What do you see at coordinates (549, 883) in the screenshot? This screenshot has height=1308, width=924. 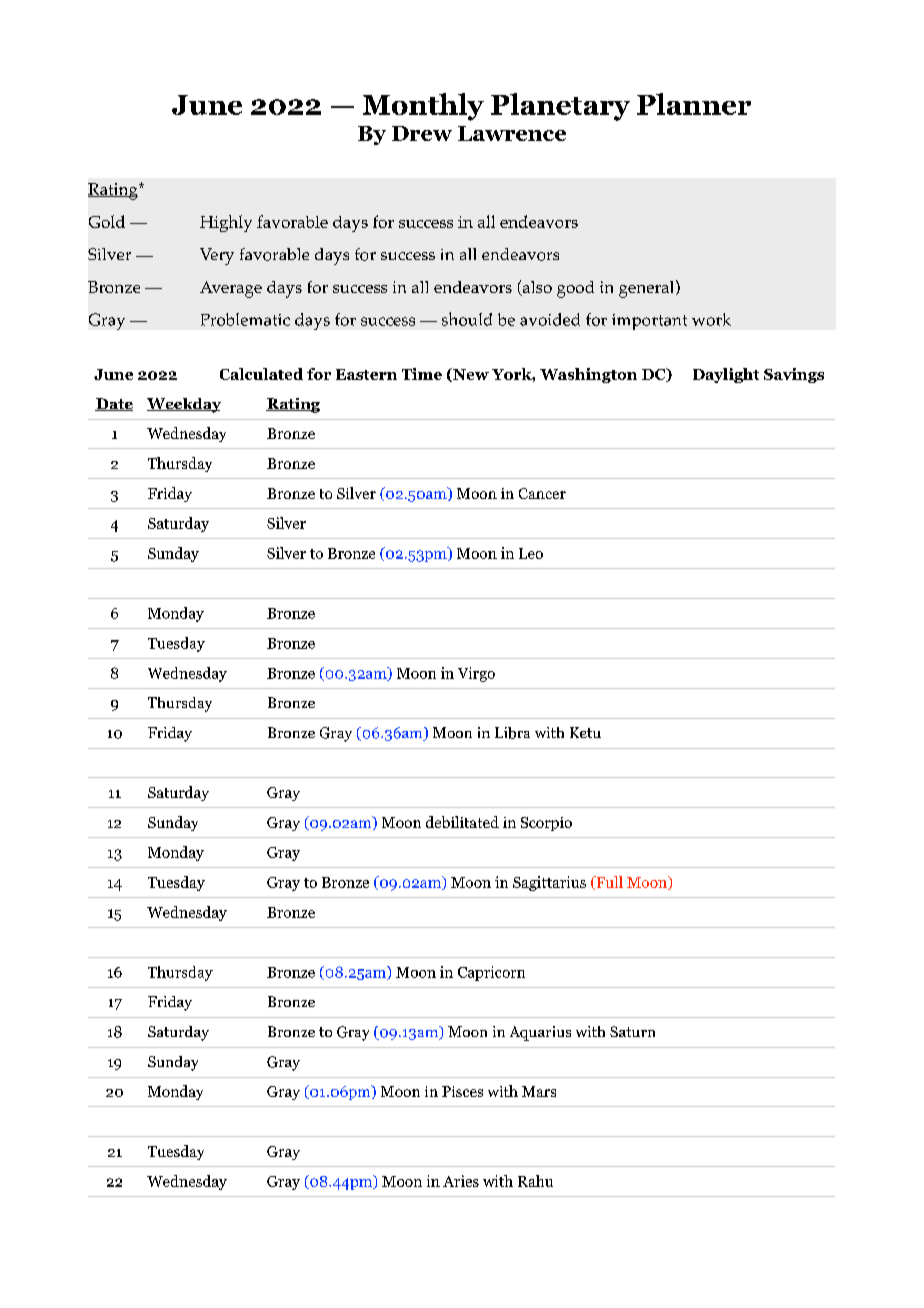 I see `Sagittarius` at bounding box center [549, 883].
